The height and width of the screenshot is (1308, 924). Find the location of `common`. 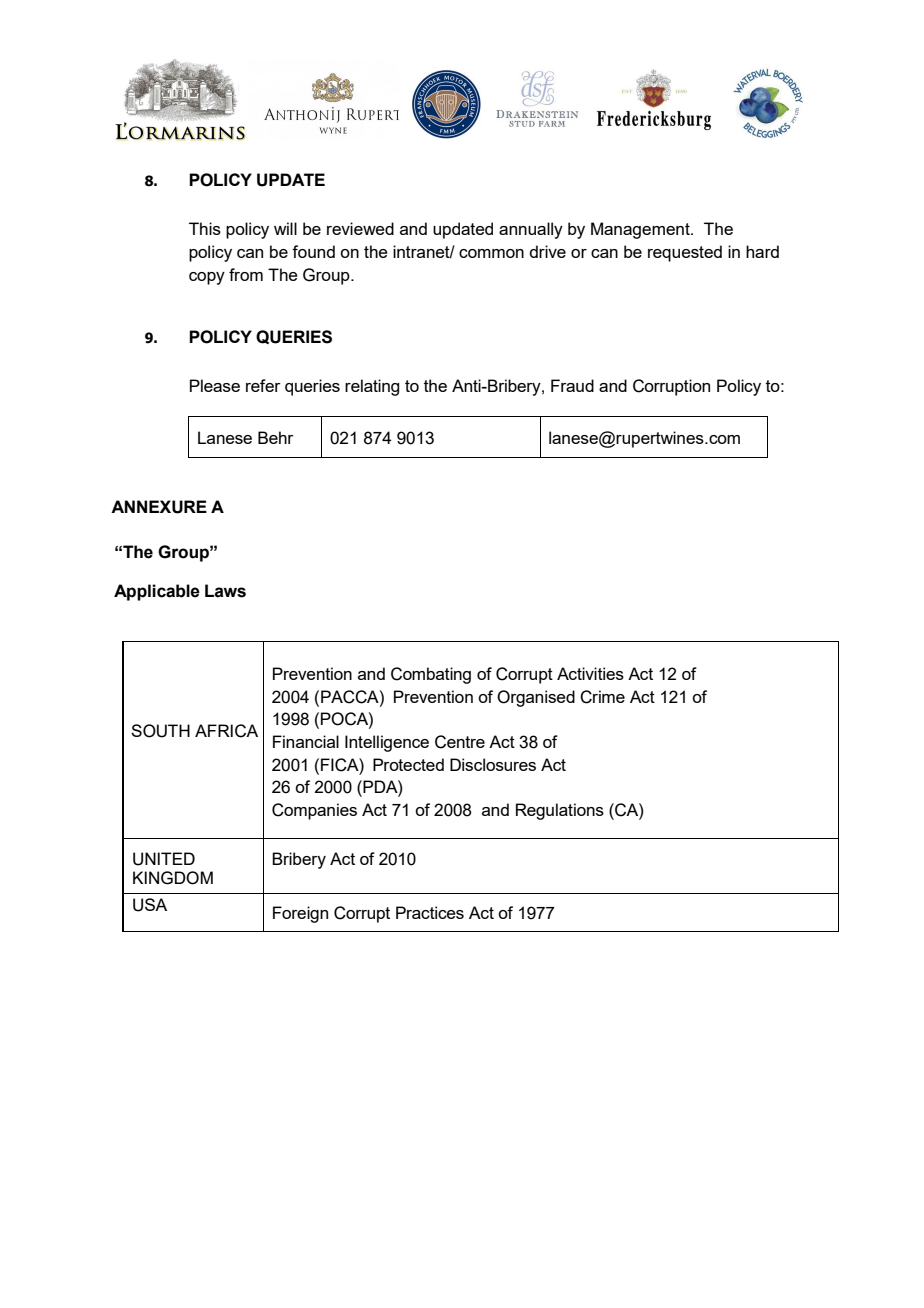

common is located at coordinates (491, 253).
